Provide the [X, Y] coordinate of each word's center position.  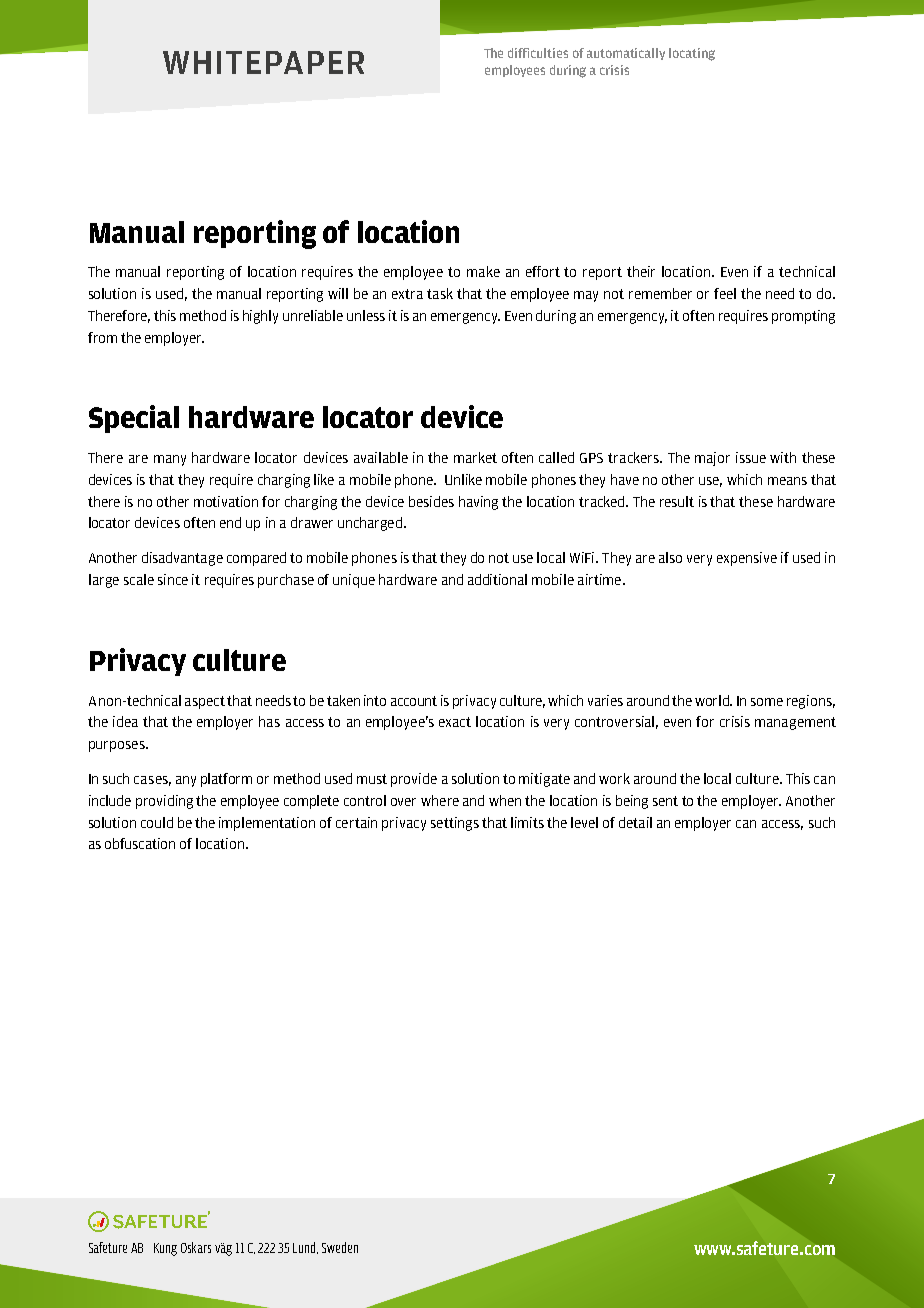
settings [455, 824]
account [414, 701]
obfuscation [140, 843]
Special [134, 419]
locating [692, 54]
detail [635, 822]
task [440, 293]
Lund [305, 1248]
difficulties [538, 53]
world [713, 700]
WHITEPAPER [263, 62]
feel [725, 293]
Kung [165, 1249]
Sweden [340, 1247]
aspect [205, 702]
